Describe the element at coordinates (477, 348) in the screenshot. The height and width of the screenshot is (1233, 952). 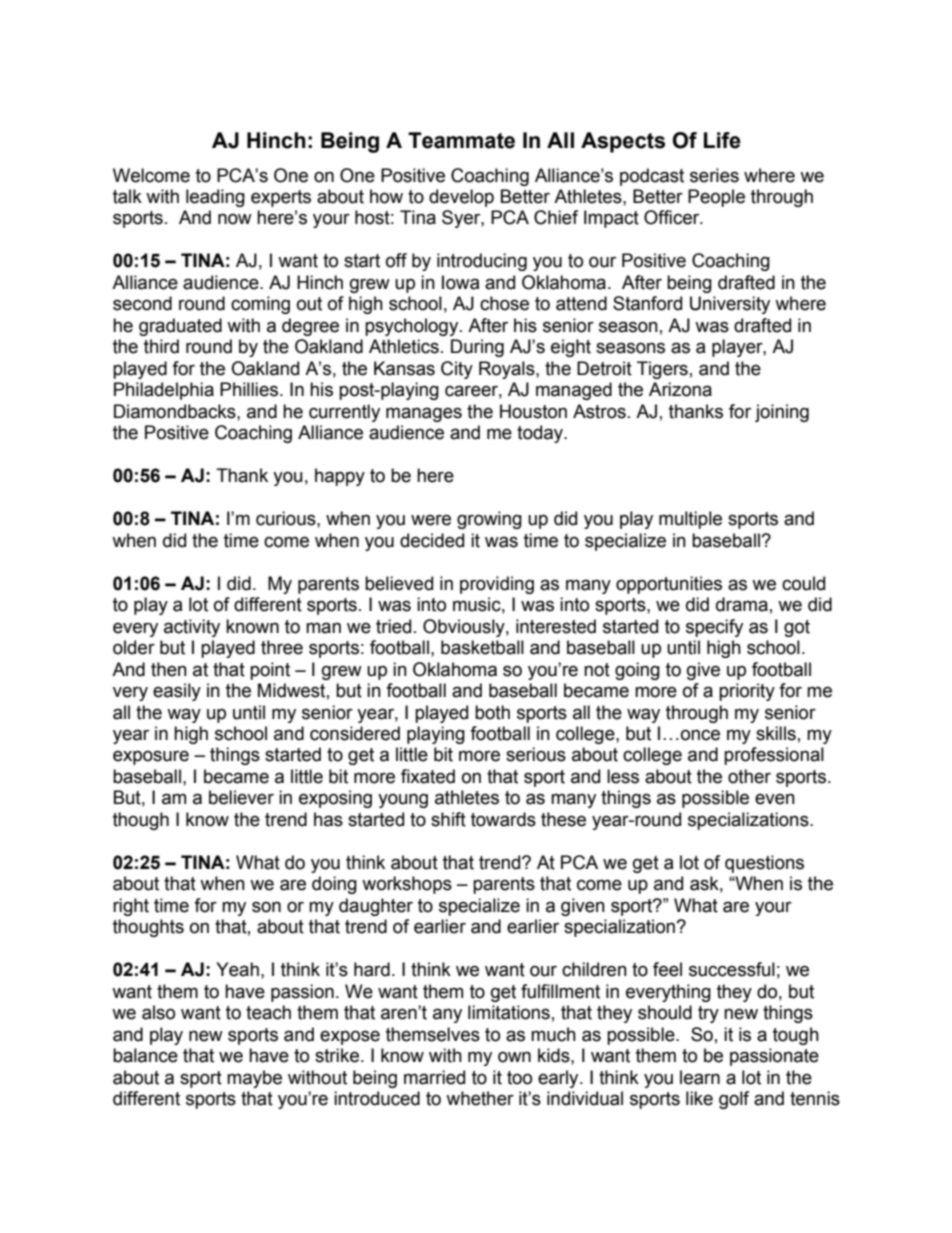
I see `During` at that location.
